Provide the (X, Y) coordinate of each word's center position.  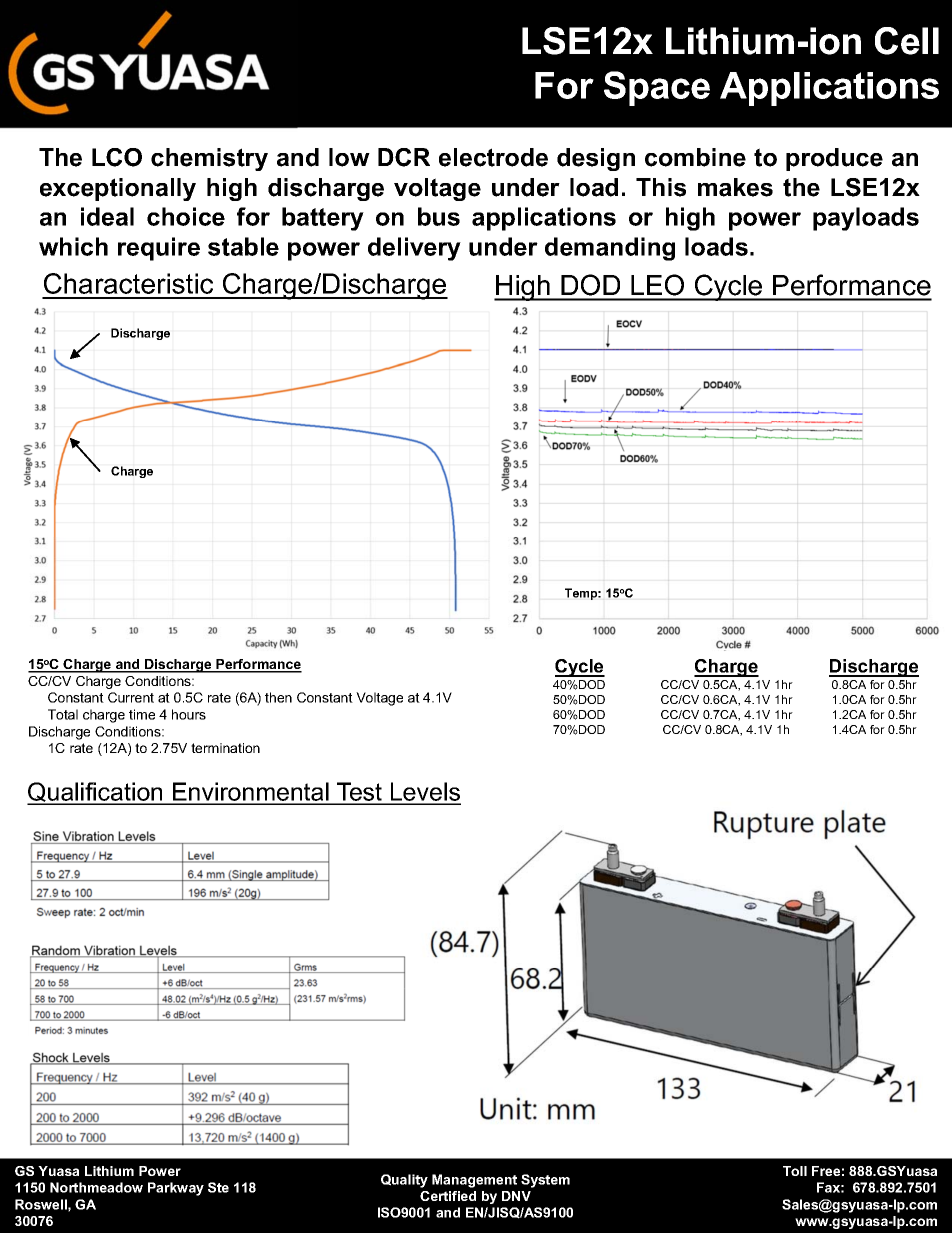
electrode (493, 157)
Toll (795, 1171)
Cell (907, 41)
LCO (117, 157)
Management (474, 1181)
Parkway (176, 1189)
